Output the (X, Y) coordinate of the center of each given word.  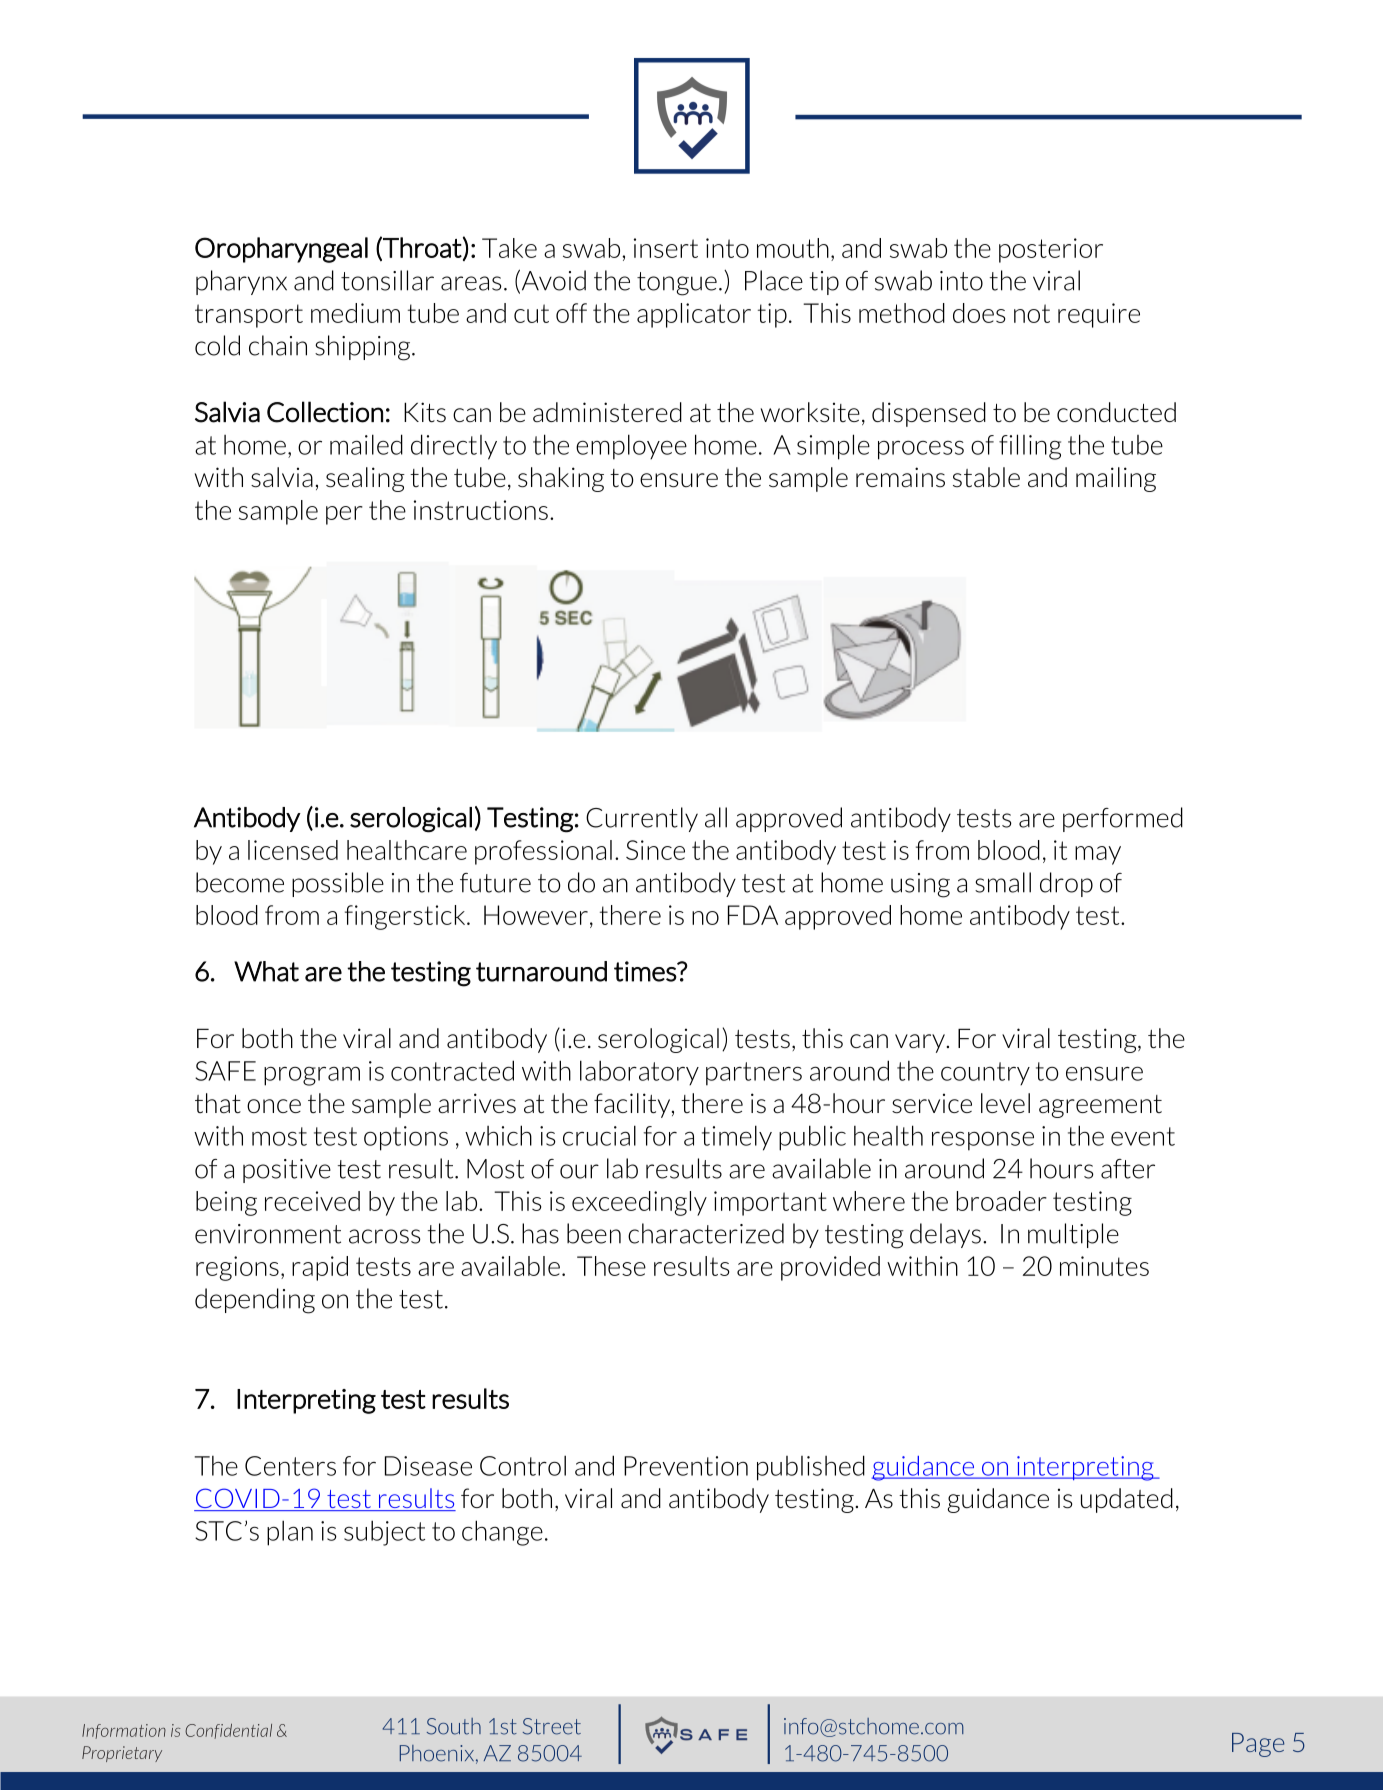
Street (552, 1726)
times (646, 971)
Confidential (228, 1731)
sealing (365, 479)
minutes (1104, 1266)
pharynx (241, 282)
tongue (677, 284)
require (1099, 315)
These (611, 1266)
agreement (1100, 1106)
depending (255, 1301)
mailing (1116, 479)
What (266, 971)
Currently (642, 819)
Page (1258, 1745)
